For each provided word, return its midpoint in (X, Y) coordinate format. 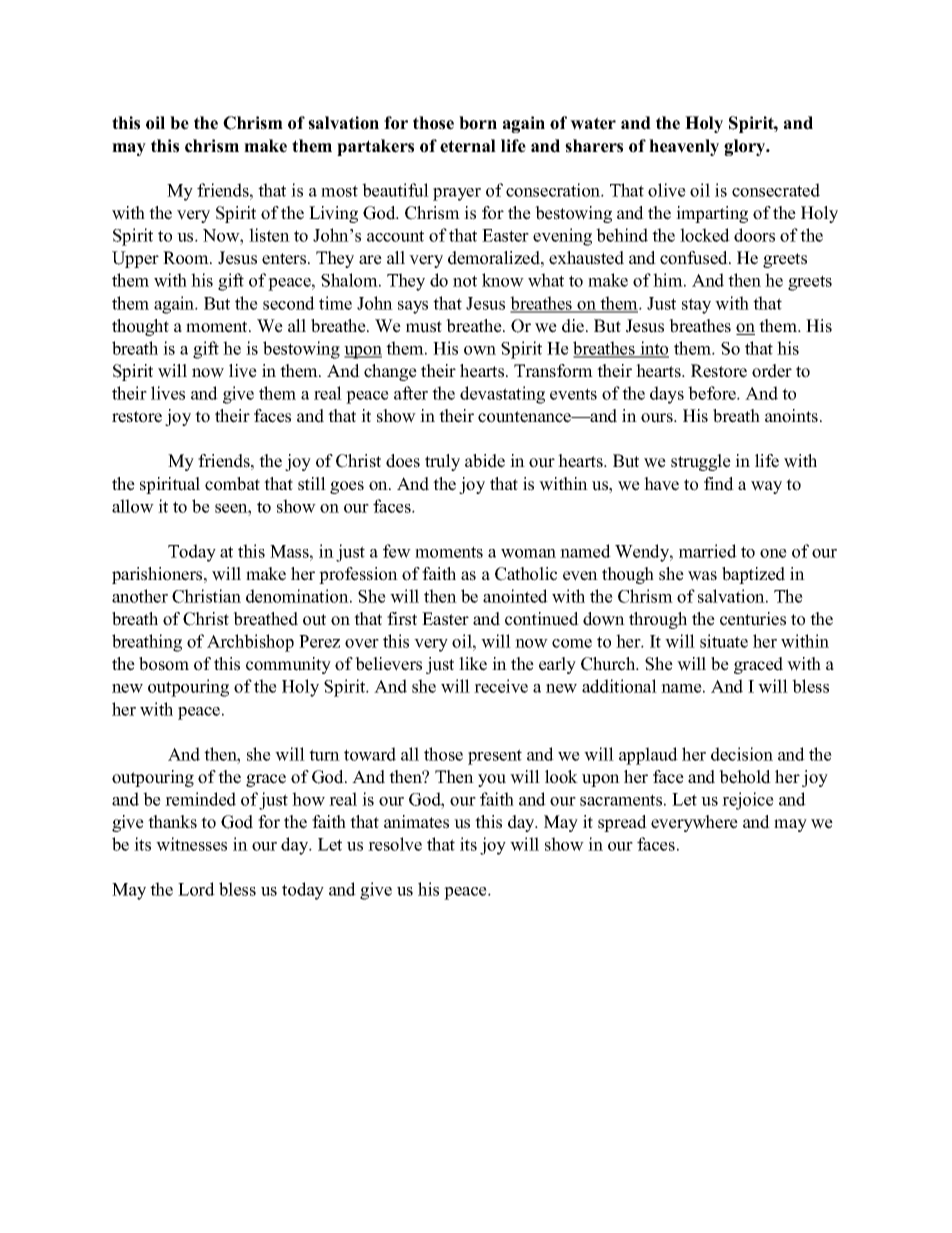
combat (232, 484)
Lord (196, 889)
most (339, 191)
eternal (468, 146)
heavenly (684, 147)
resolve (395, 844)
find (719, 484)
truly (442, 462)
